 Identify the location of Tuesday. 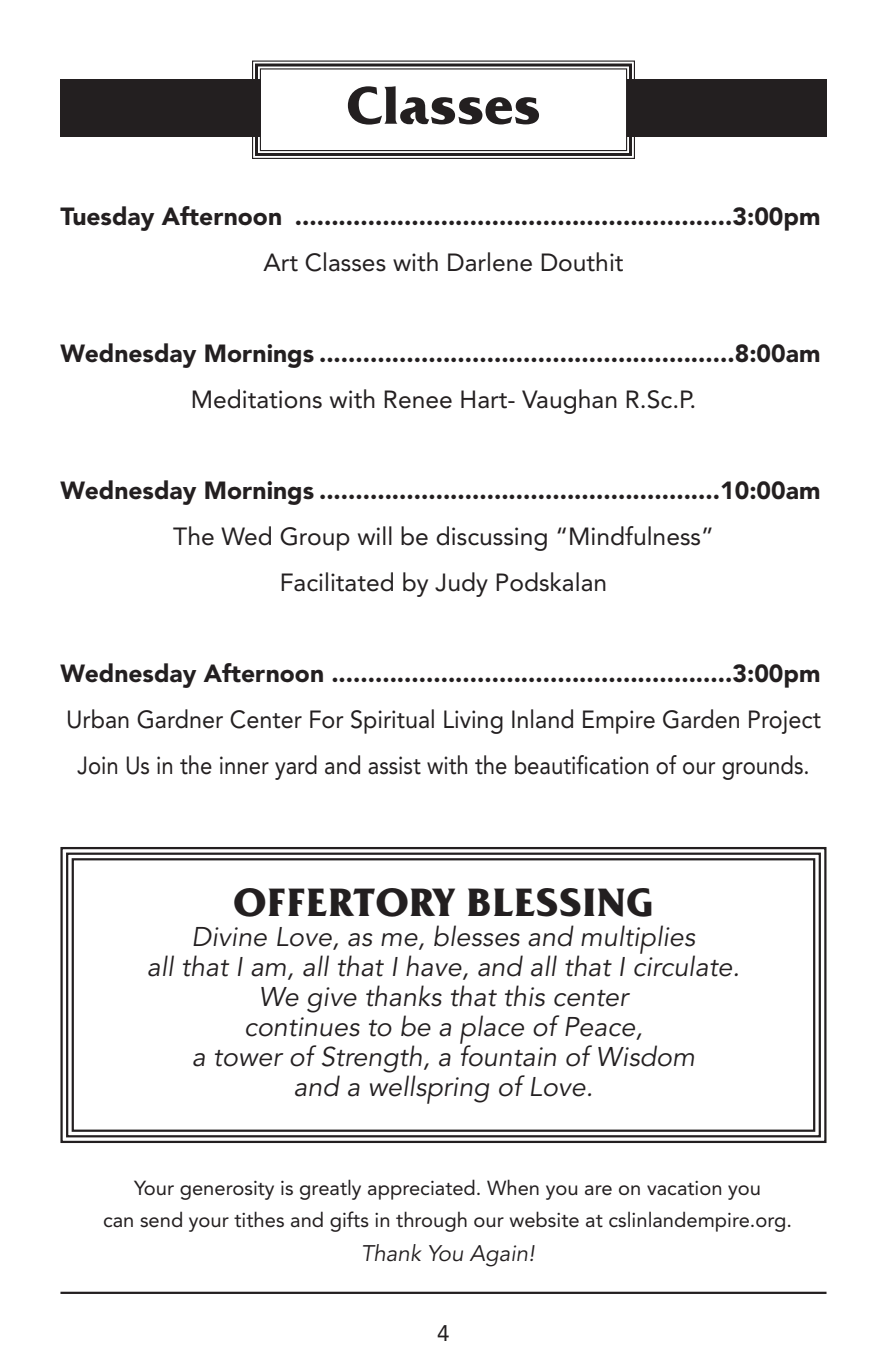
(107, 218).
